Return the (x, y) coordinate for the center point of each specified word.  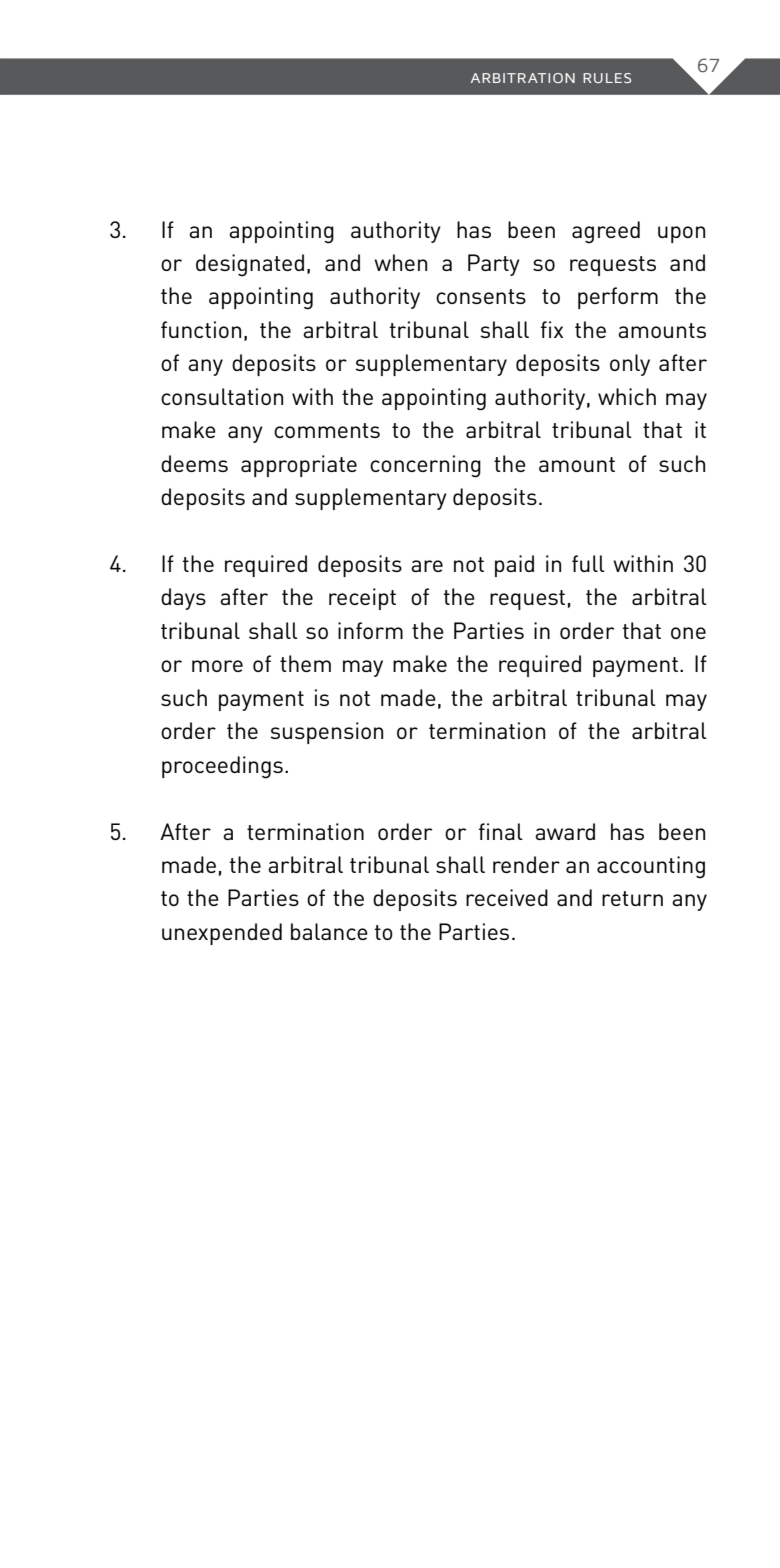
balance (329, 931)
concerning (425, 466)
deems (194, 463)
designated (250, 265)
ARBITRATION (523, 78)
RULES (607, 78)
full (588, 563)
